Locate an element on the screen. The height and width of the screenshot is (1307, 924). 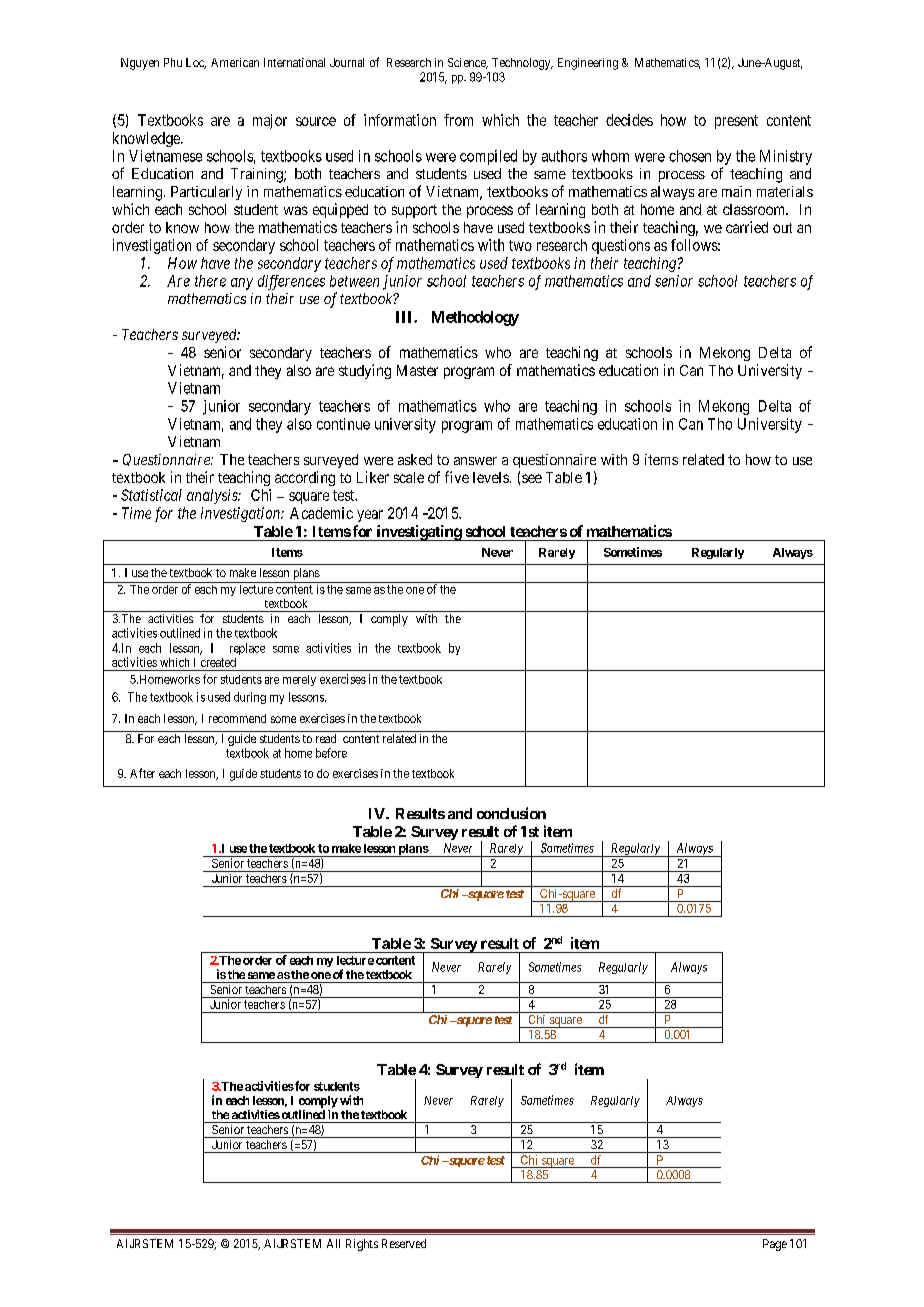
from is located at coordinates (458, 120).
